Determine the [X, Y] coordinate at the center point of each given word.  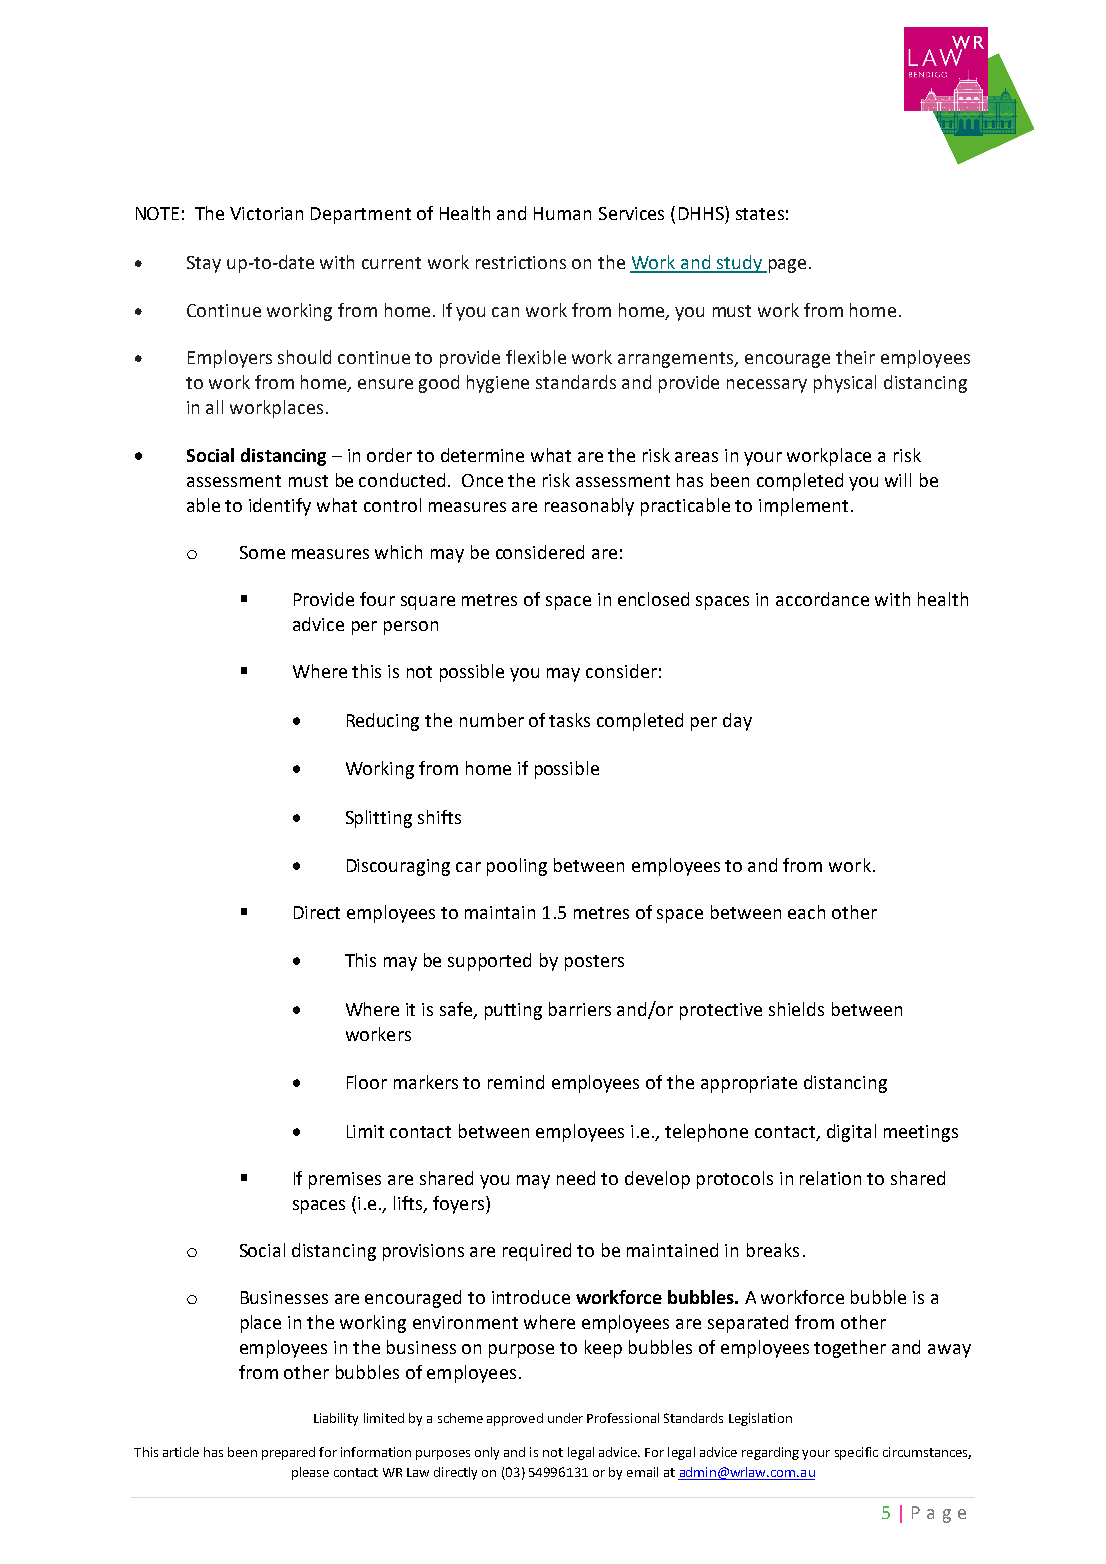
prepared [288, 1453]
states [760, 214]
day [737, 722]
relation [830, 1178]
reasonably [589, 507]
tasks [569, 720]
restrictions [521, 262]
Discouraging [398, 867]
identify [280, 507]
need [576, 1178]
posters [594, 963]
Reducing [383, 722]
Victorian [266, 213]
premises [345, 1180]
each [806, 912]
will [898, 480]
